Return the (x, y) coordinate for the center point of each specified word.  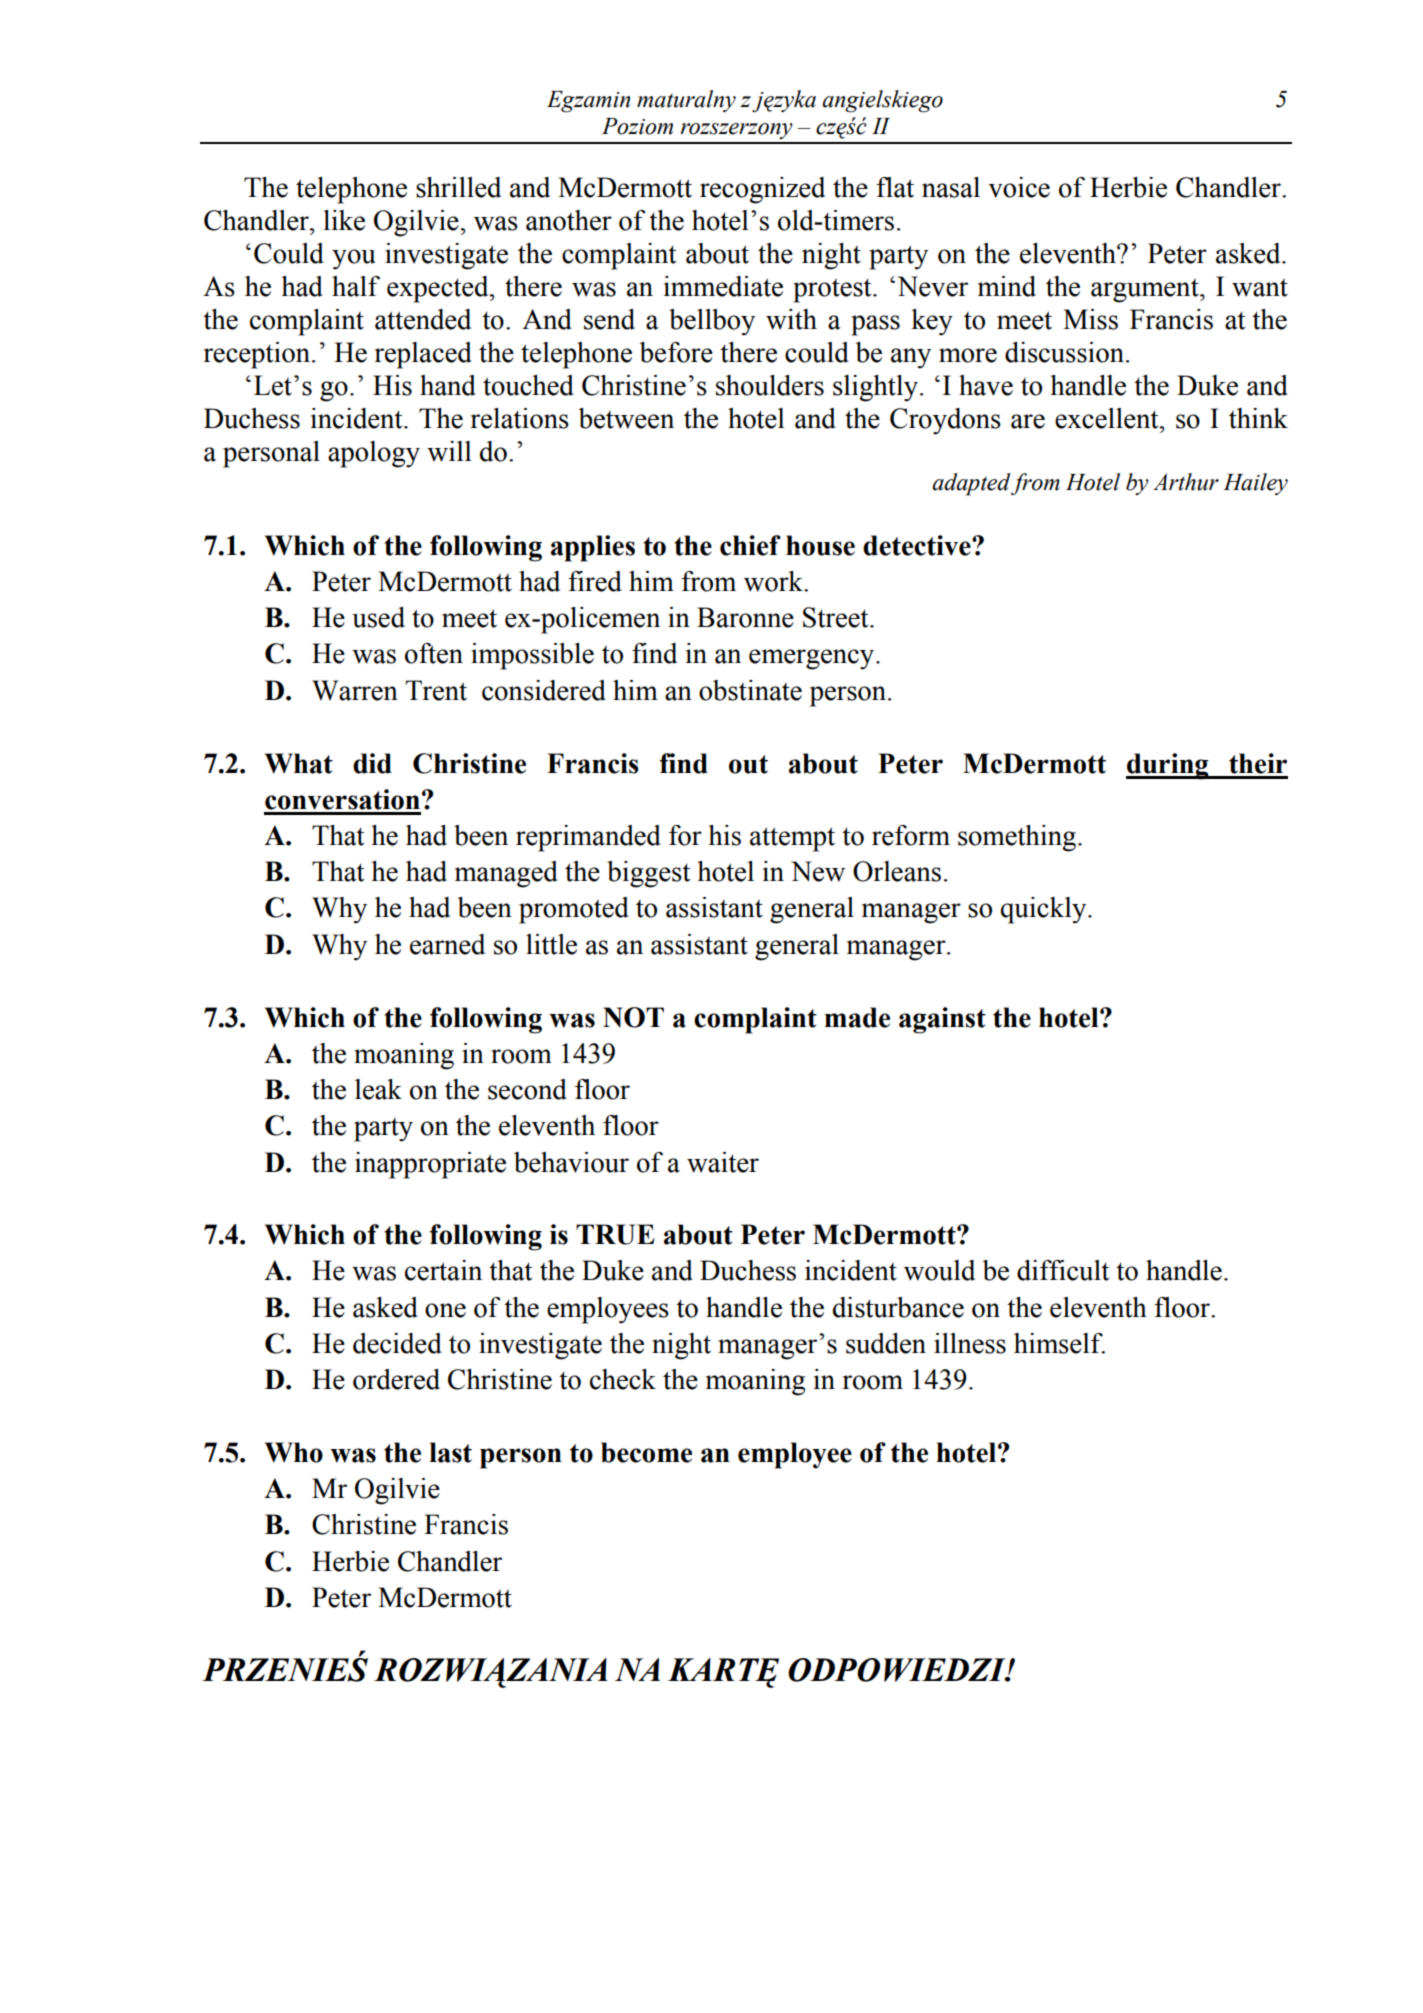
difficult (1063, 1270)
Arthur (1186, 482)
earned (447, 944)
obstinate (750, 690)
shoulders (770, 385)
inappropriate (430, 1165)
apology (374, 454)
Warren (355, 690)
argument (1146, 291)
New (818, 871)
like (344, 220)
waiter (723, 1162)
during (1168, 766)
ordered (396, 1379)
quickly (1045, 910)
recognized (762, 190)
